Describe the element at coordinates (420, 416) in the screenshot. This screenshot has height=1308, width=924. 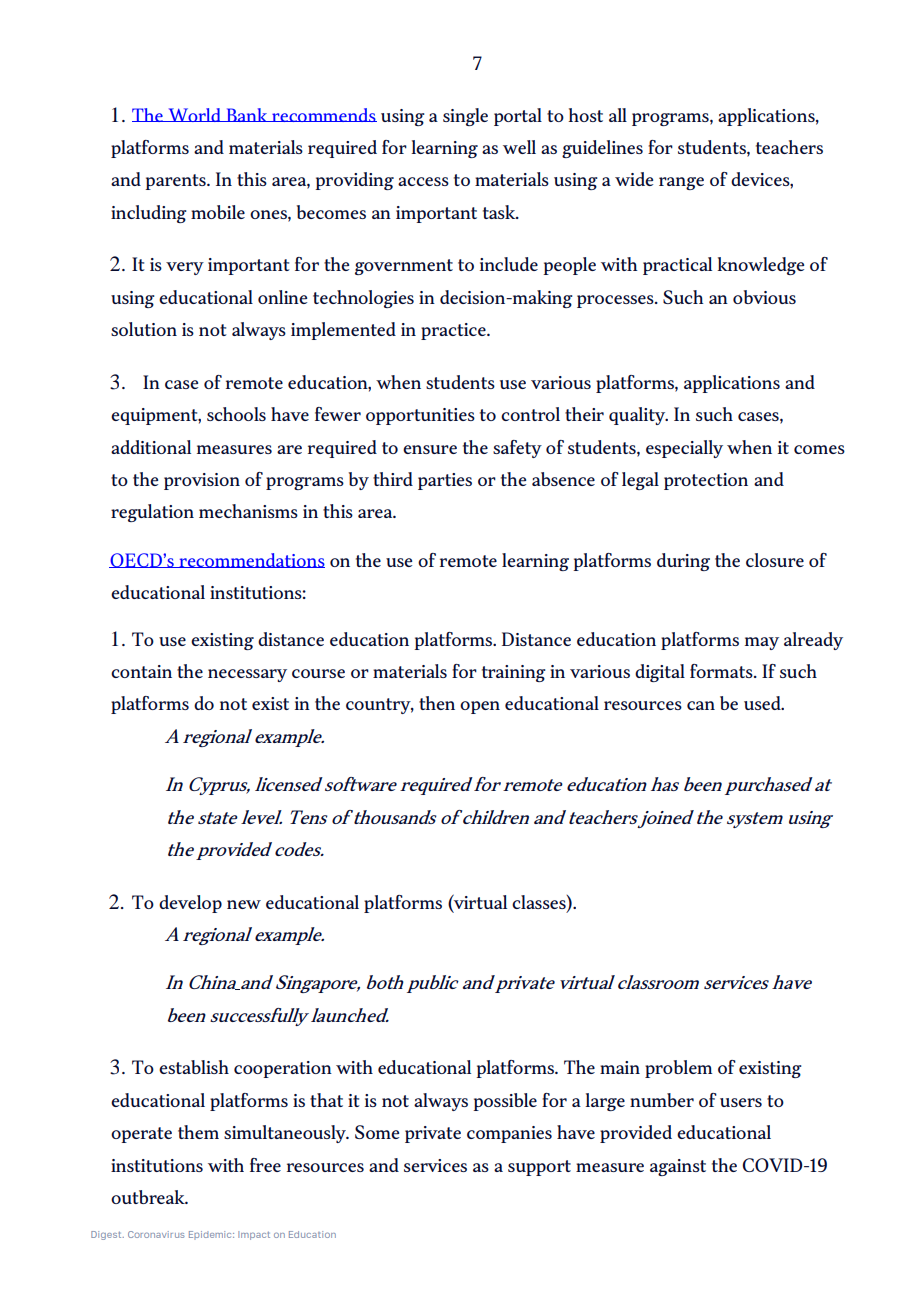
I see `opportunities` at that location.
